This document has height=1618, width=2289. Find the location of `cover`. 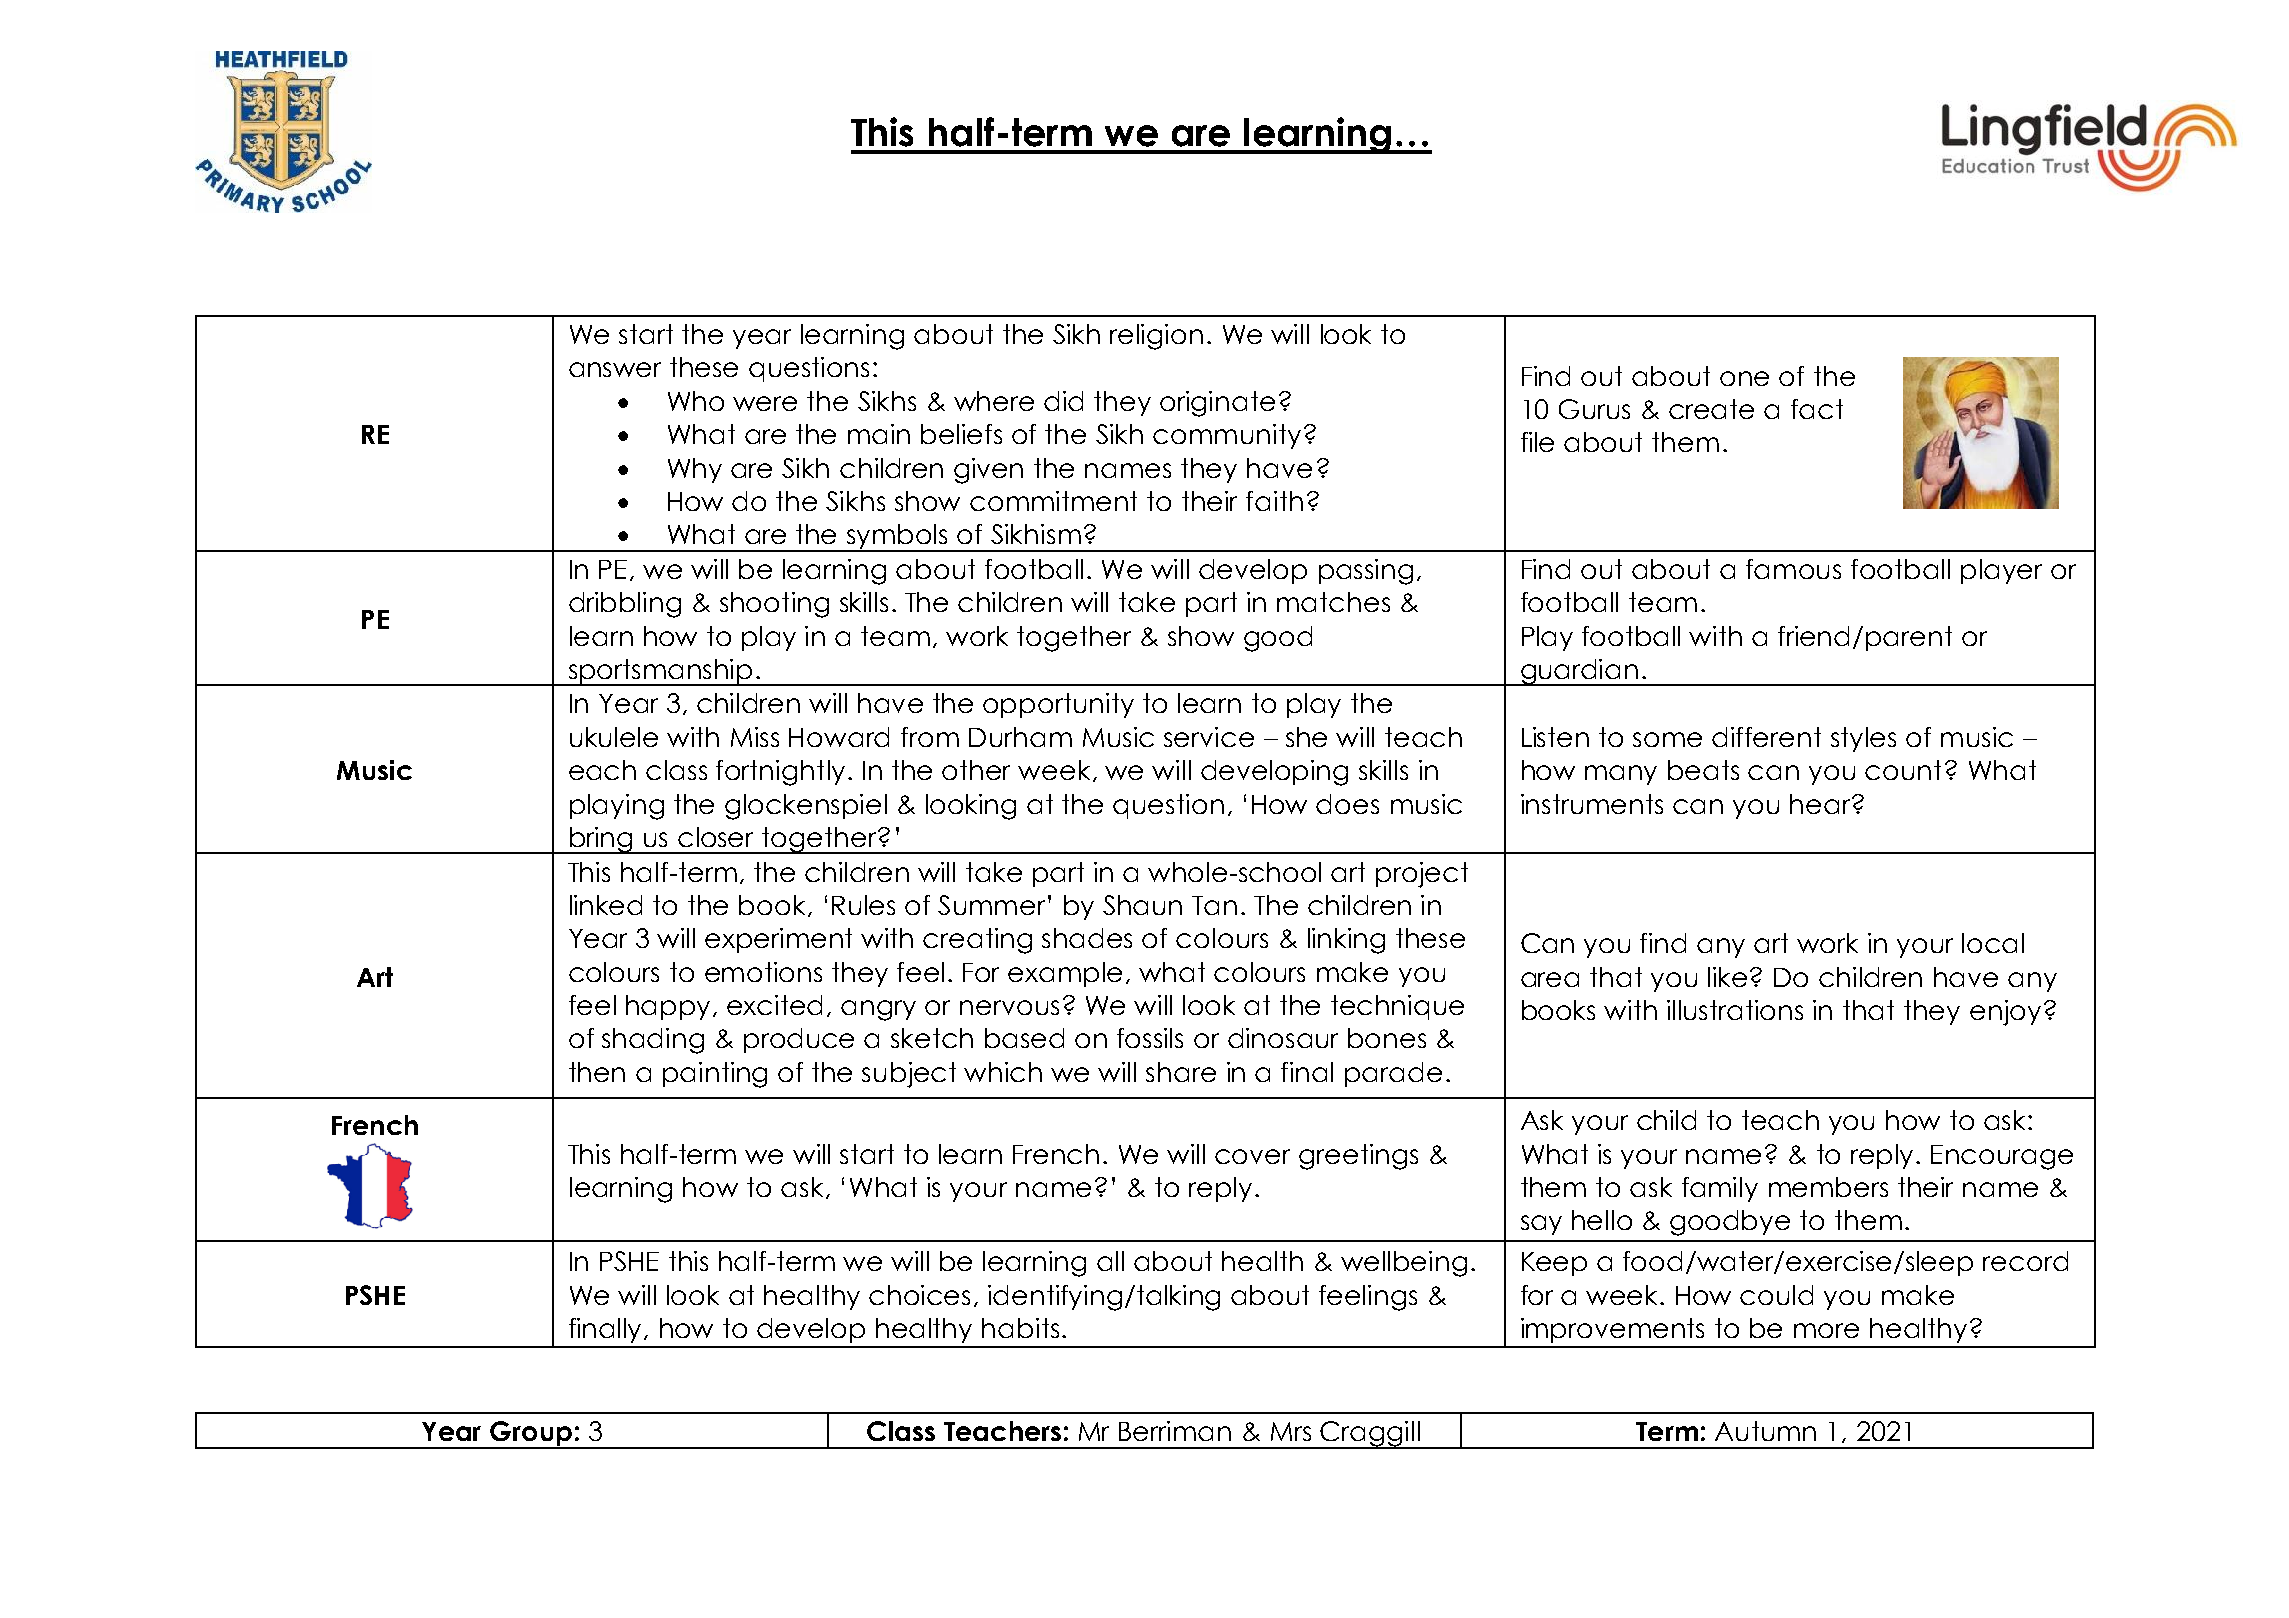

cover is located at coordinates (1252, 1156).
